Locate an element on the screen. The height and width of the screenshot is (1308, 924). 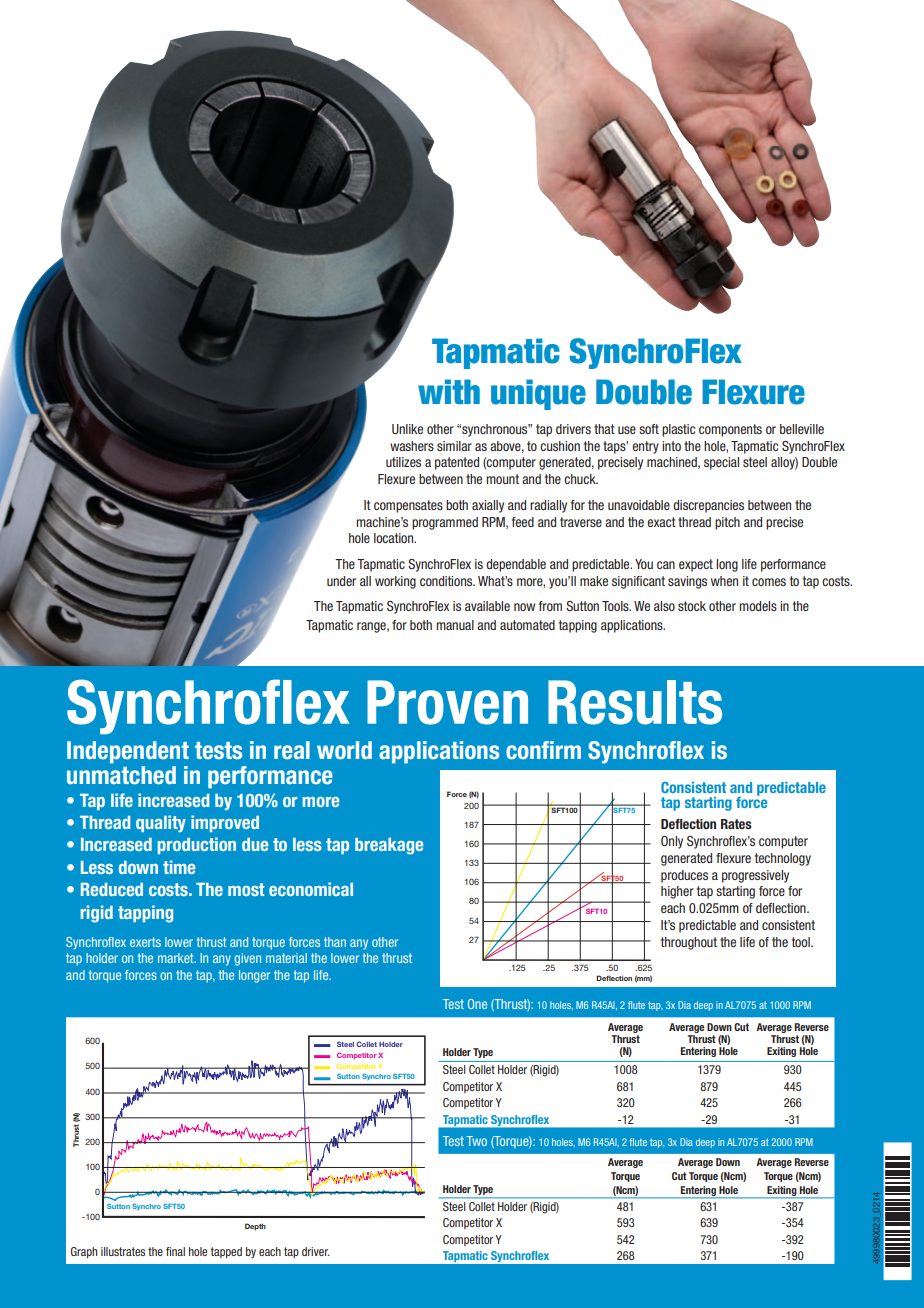
Two is located at coordinates (476, 1141).
